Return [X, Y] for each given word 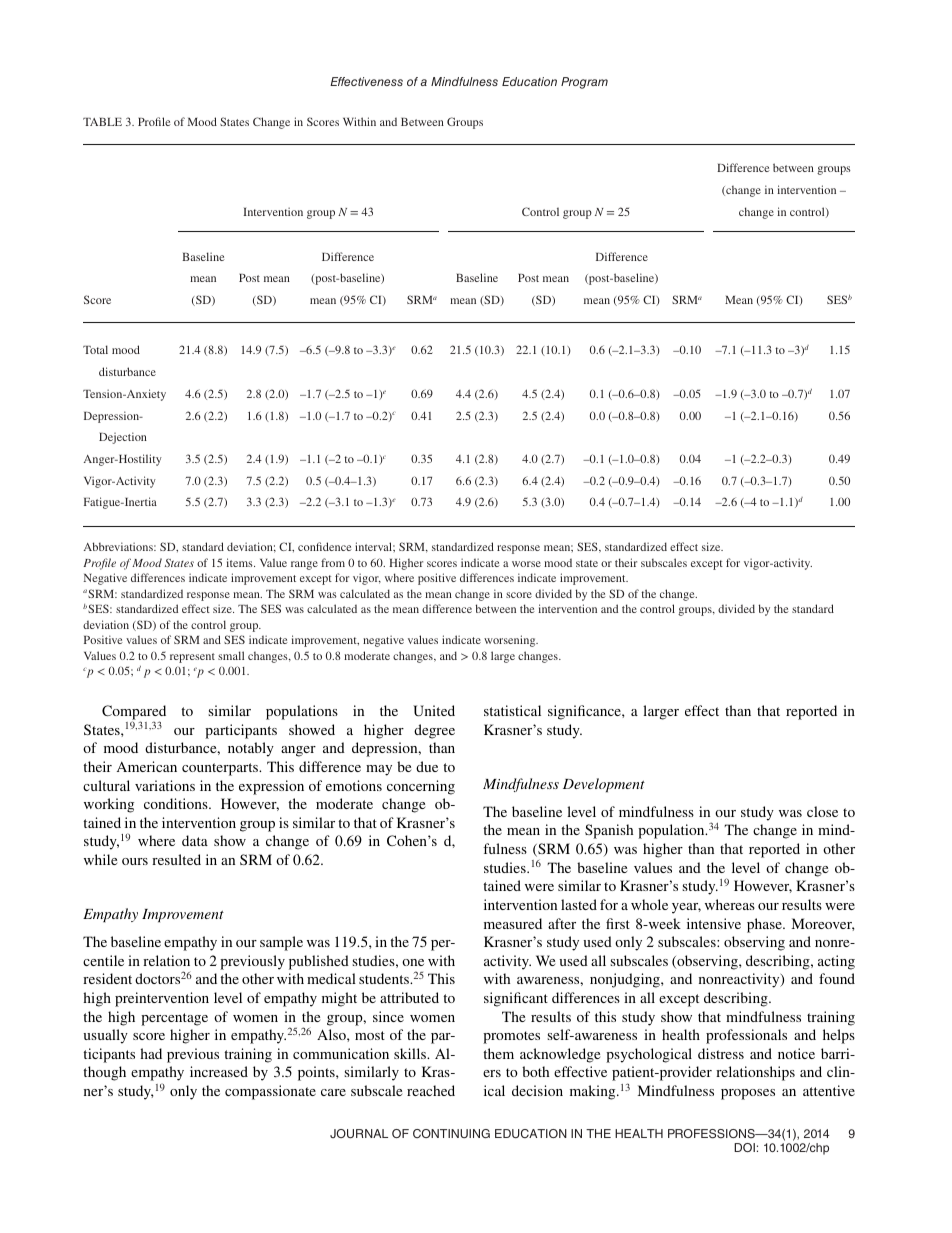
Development [604, 785]
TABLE [102, 122]
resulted [176, 859]
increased [219, 1071]
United [434, 711]
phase [765, 925]
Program [584, 83]
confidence [325, 546]
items [240, 562]
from [333, 562]
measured [513, 923]
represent [192, 658]
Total [95, 349]
